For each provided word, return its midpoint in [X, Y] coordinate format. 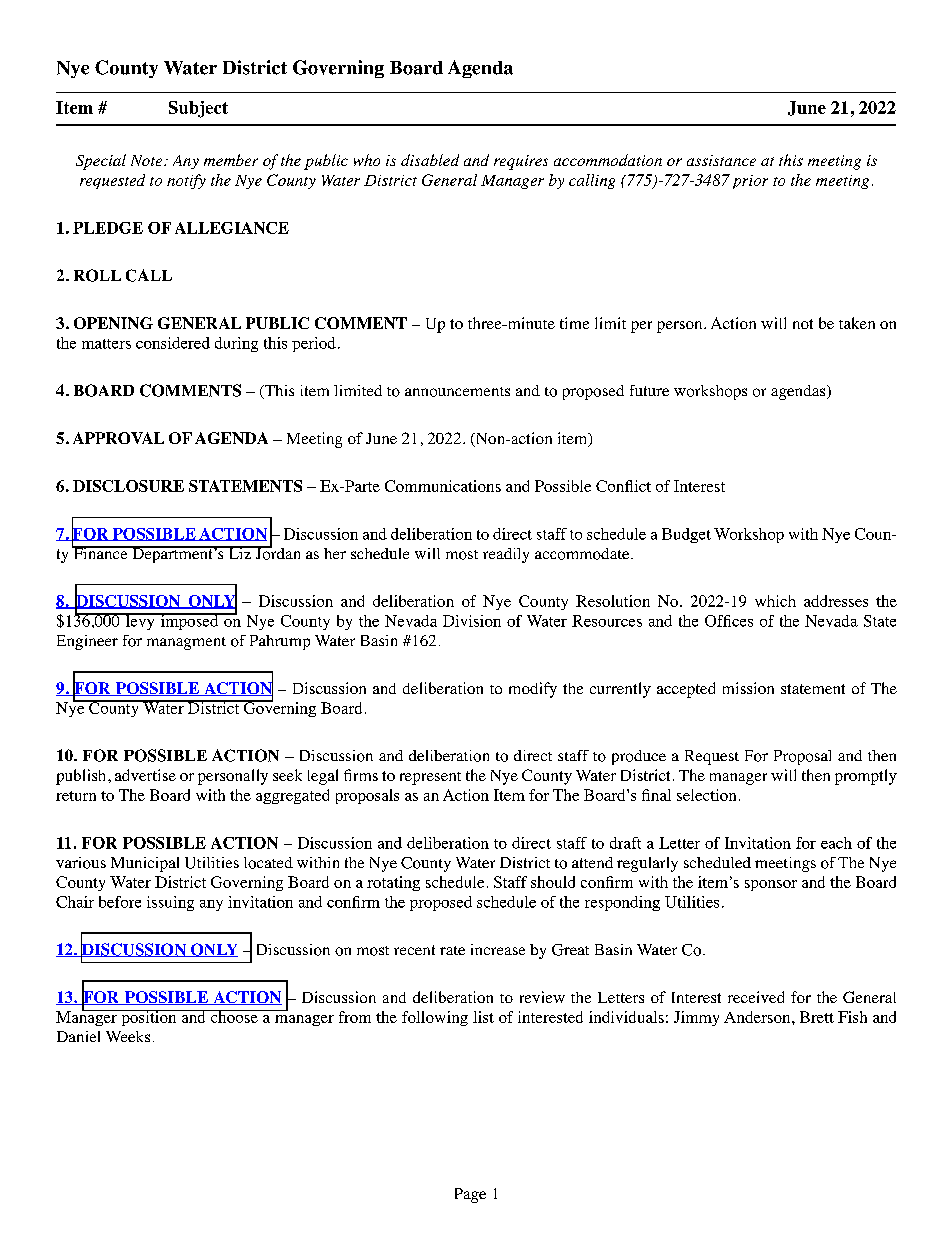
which [775, 601]
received [756, 997]
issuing [170, 903]
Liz [239, 552]
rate [452, 950]
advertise [145, 775]
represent [430, 778]
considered [173, 343]
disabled [430, 160]
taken [857, 323]
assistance [721, 160]
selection [706, 795]
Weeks [128, 1036]
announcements [457, 392]
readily [506, 555]
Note [148, 160]
